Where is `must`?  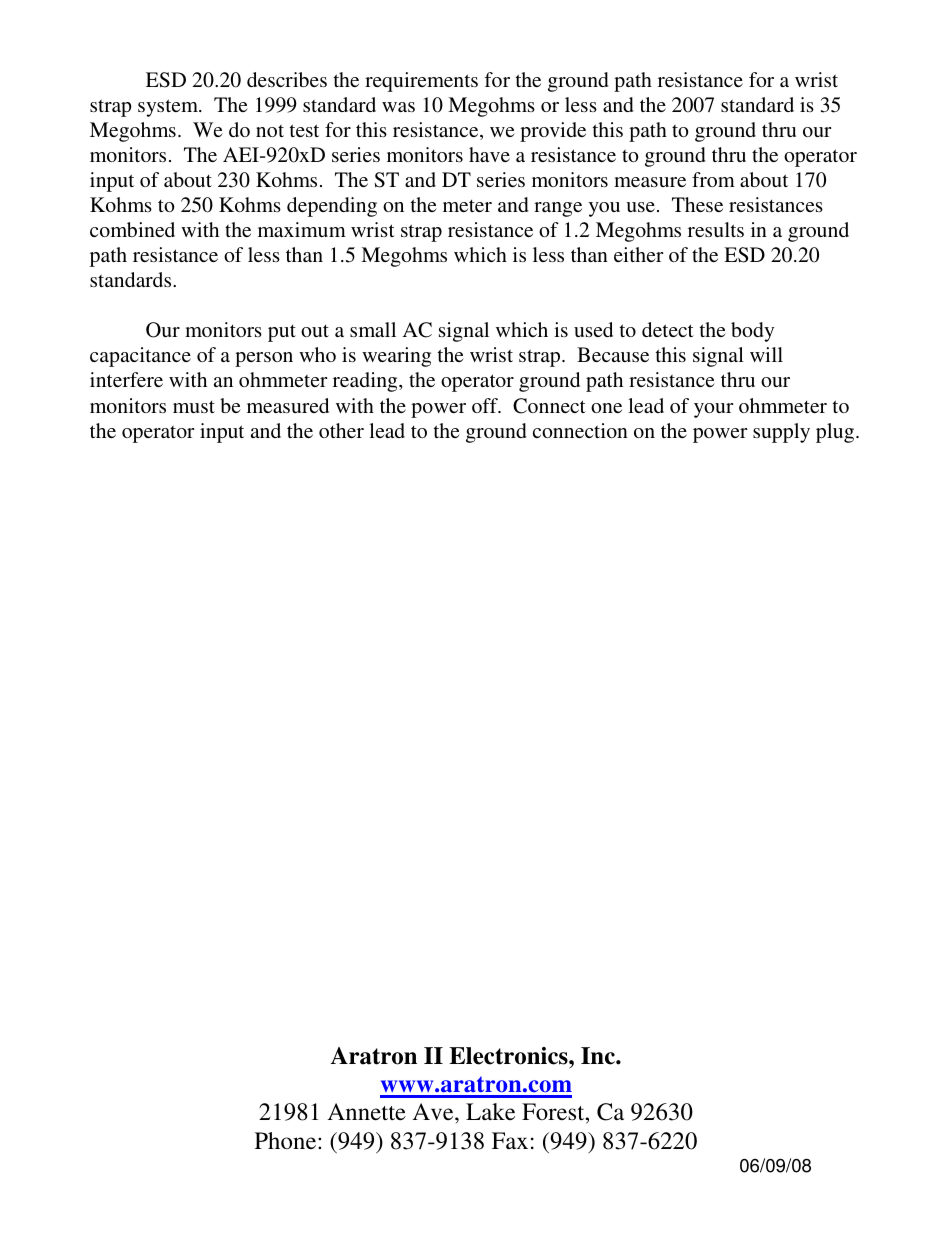 must is located at coordinates (194, 407).
